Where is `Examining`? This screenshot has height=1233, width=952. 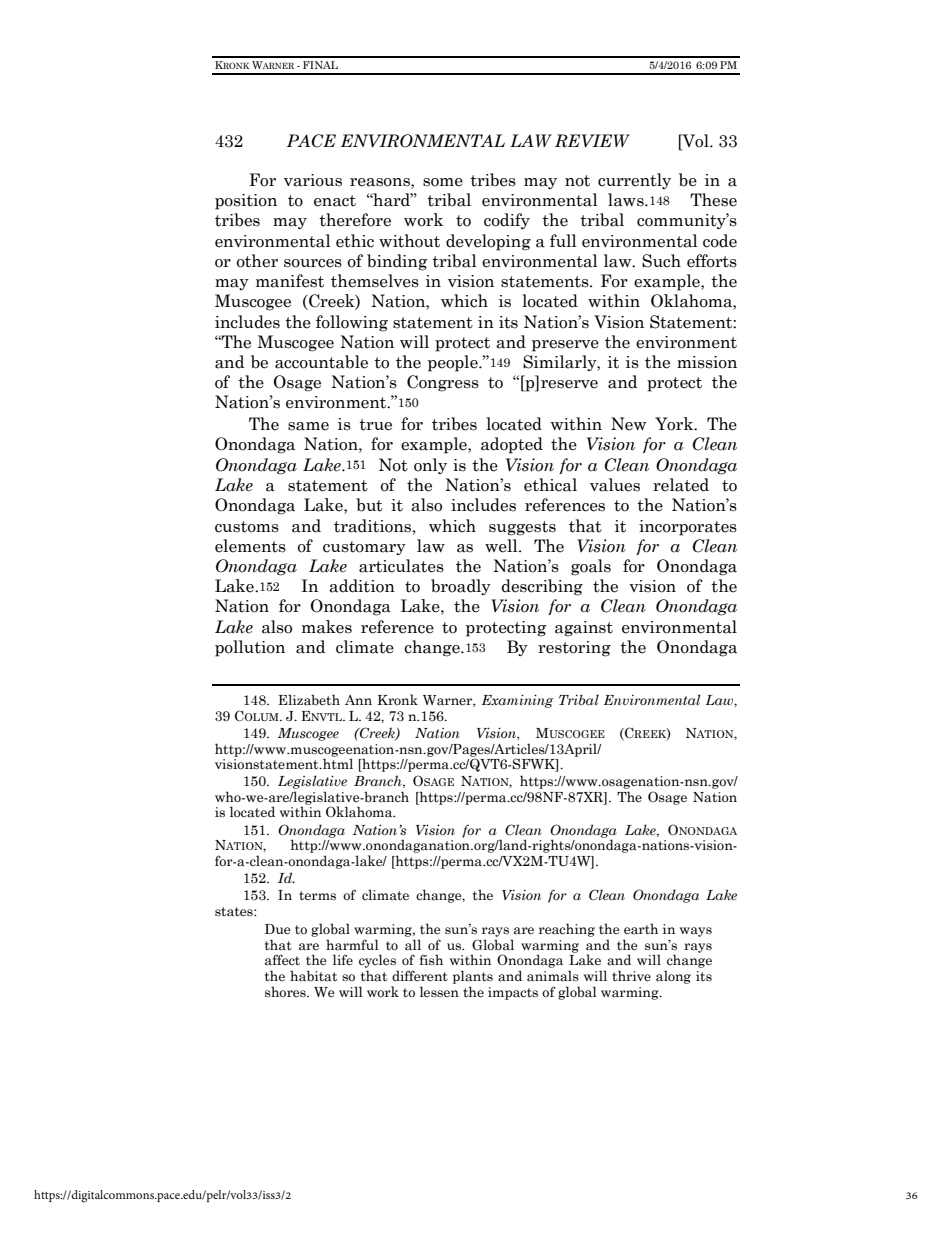 Examining is located at coordinates (517, 701).
